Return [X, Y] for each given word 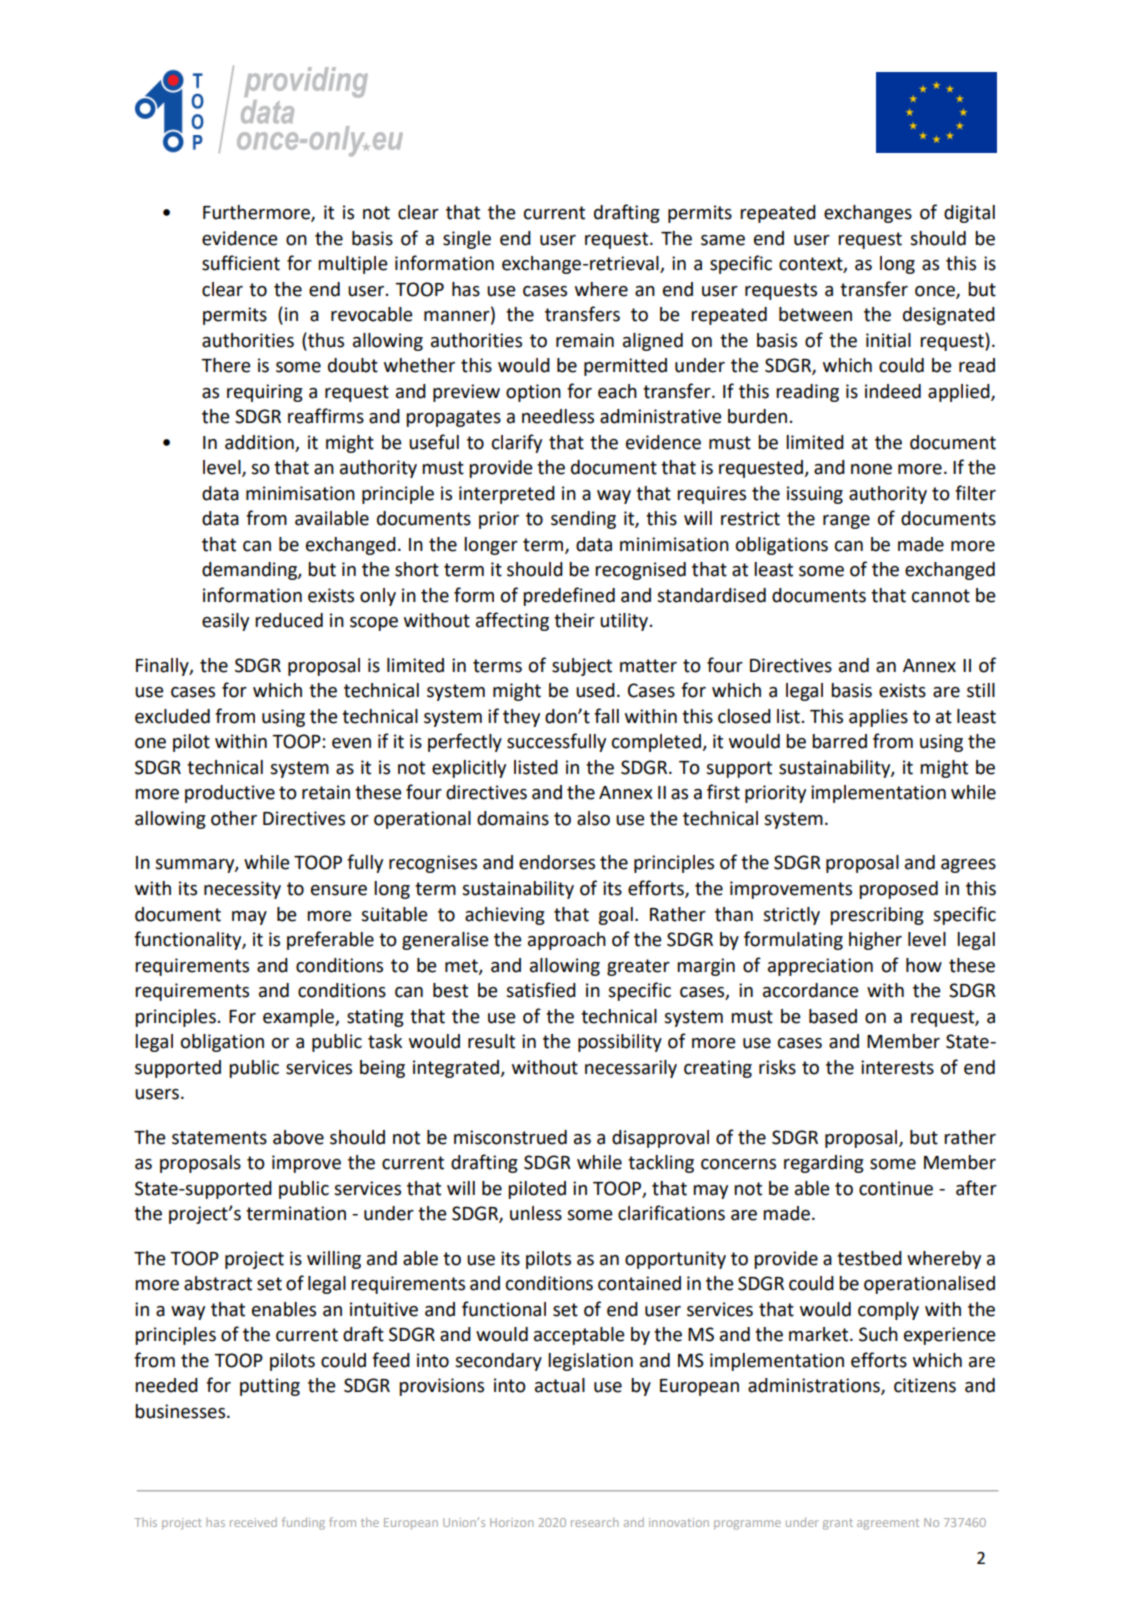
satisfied [541, 990]
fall [606, 716]
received [253, 1522]
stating [375, 1018]
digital [969, 214]
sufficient [241, 263]
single [467, 240]
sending [583, 520]
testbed [869, 1258]
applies [878, 718]
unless [536, 1213]
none [871, 469]
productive [230, 794]
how [924, 965]
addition [259, 442]
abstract [218, 1283]
